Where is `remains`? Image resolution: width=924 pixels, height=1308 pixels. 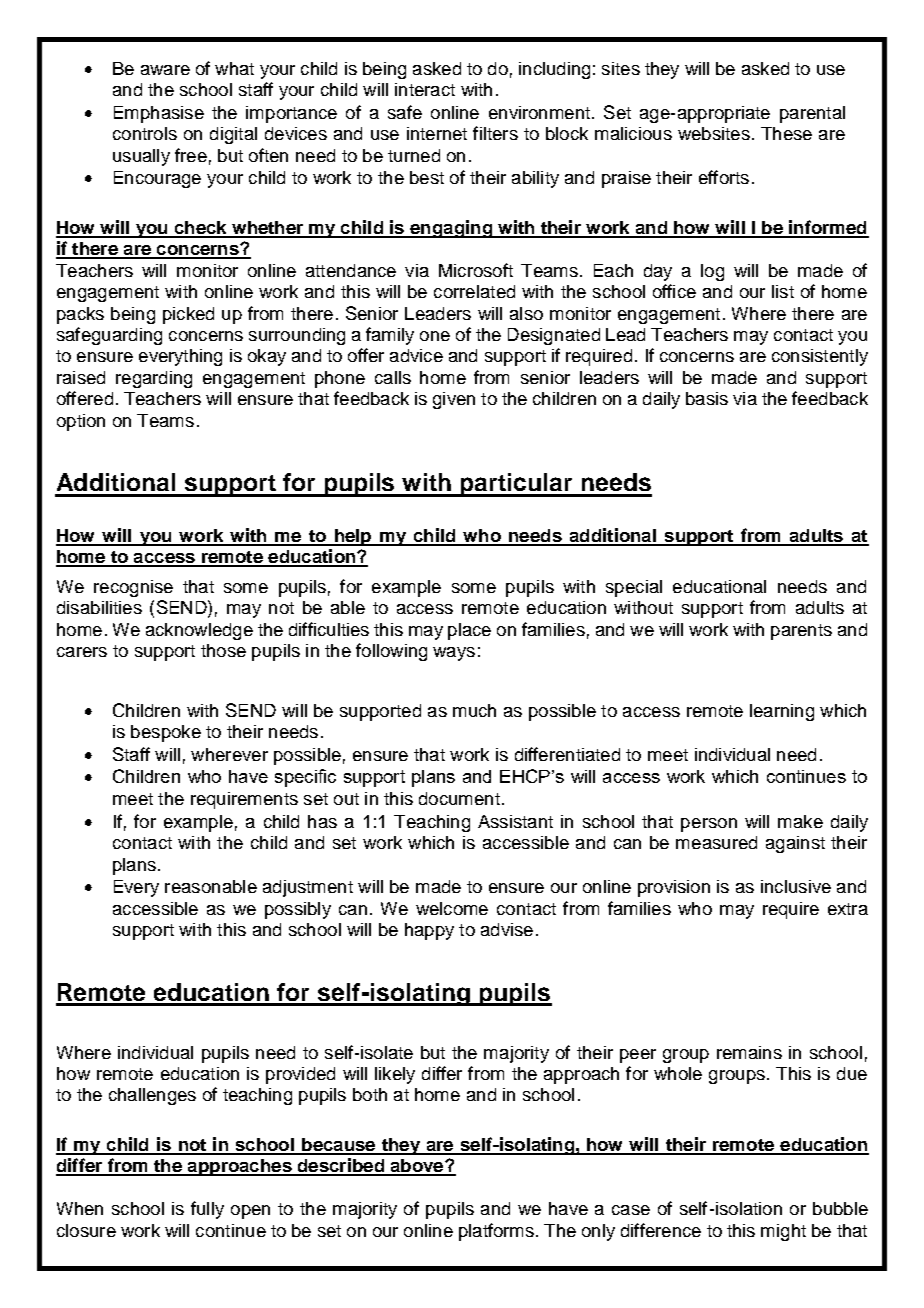
remains is located at coordinates (749, 1052).
